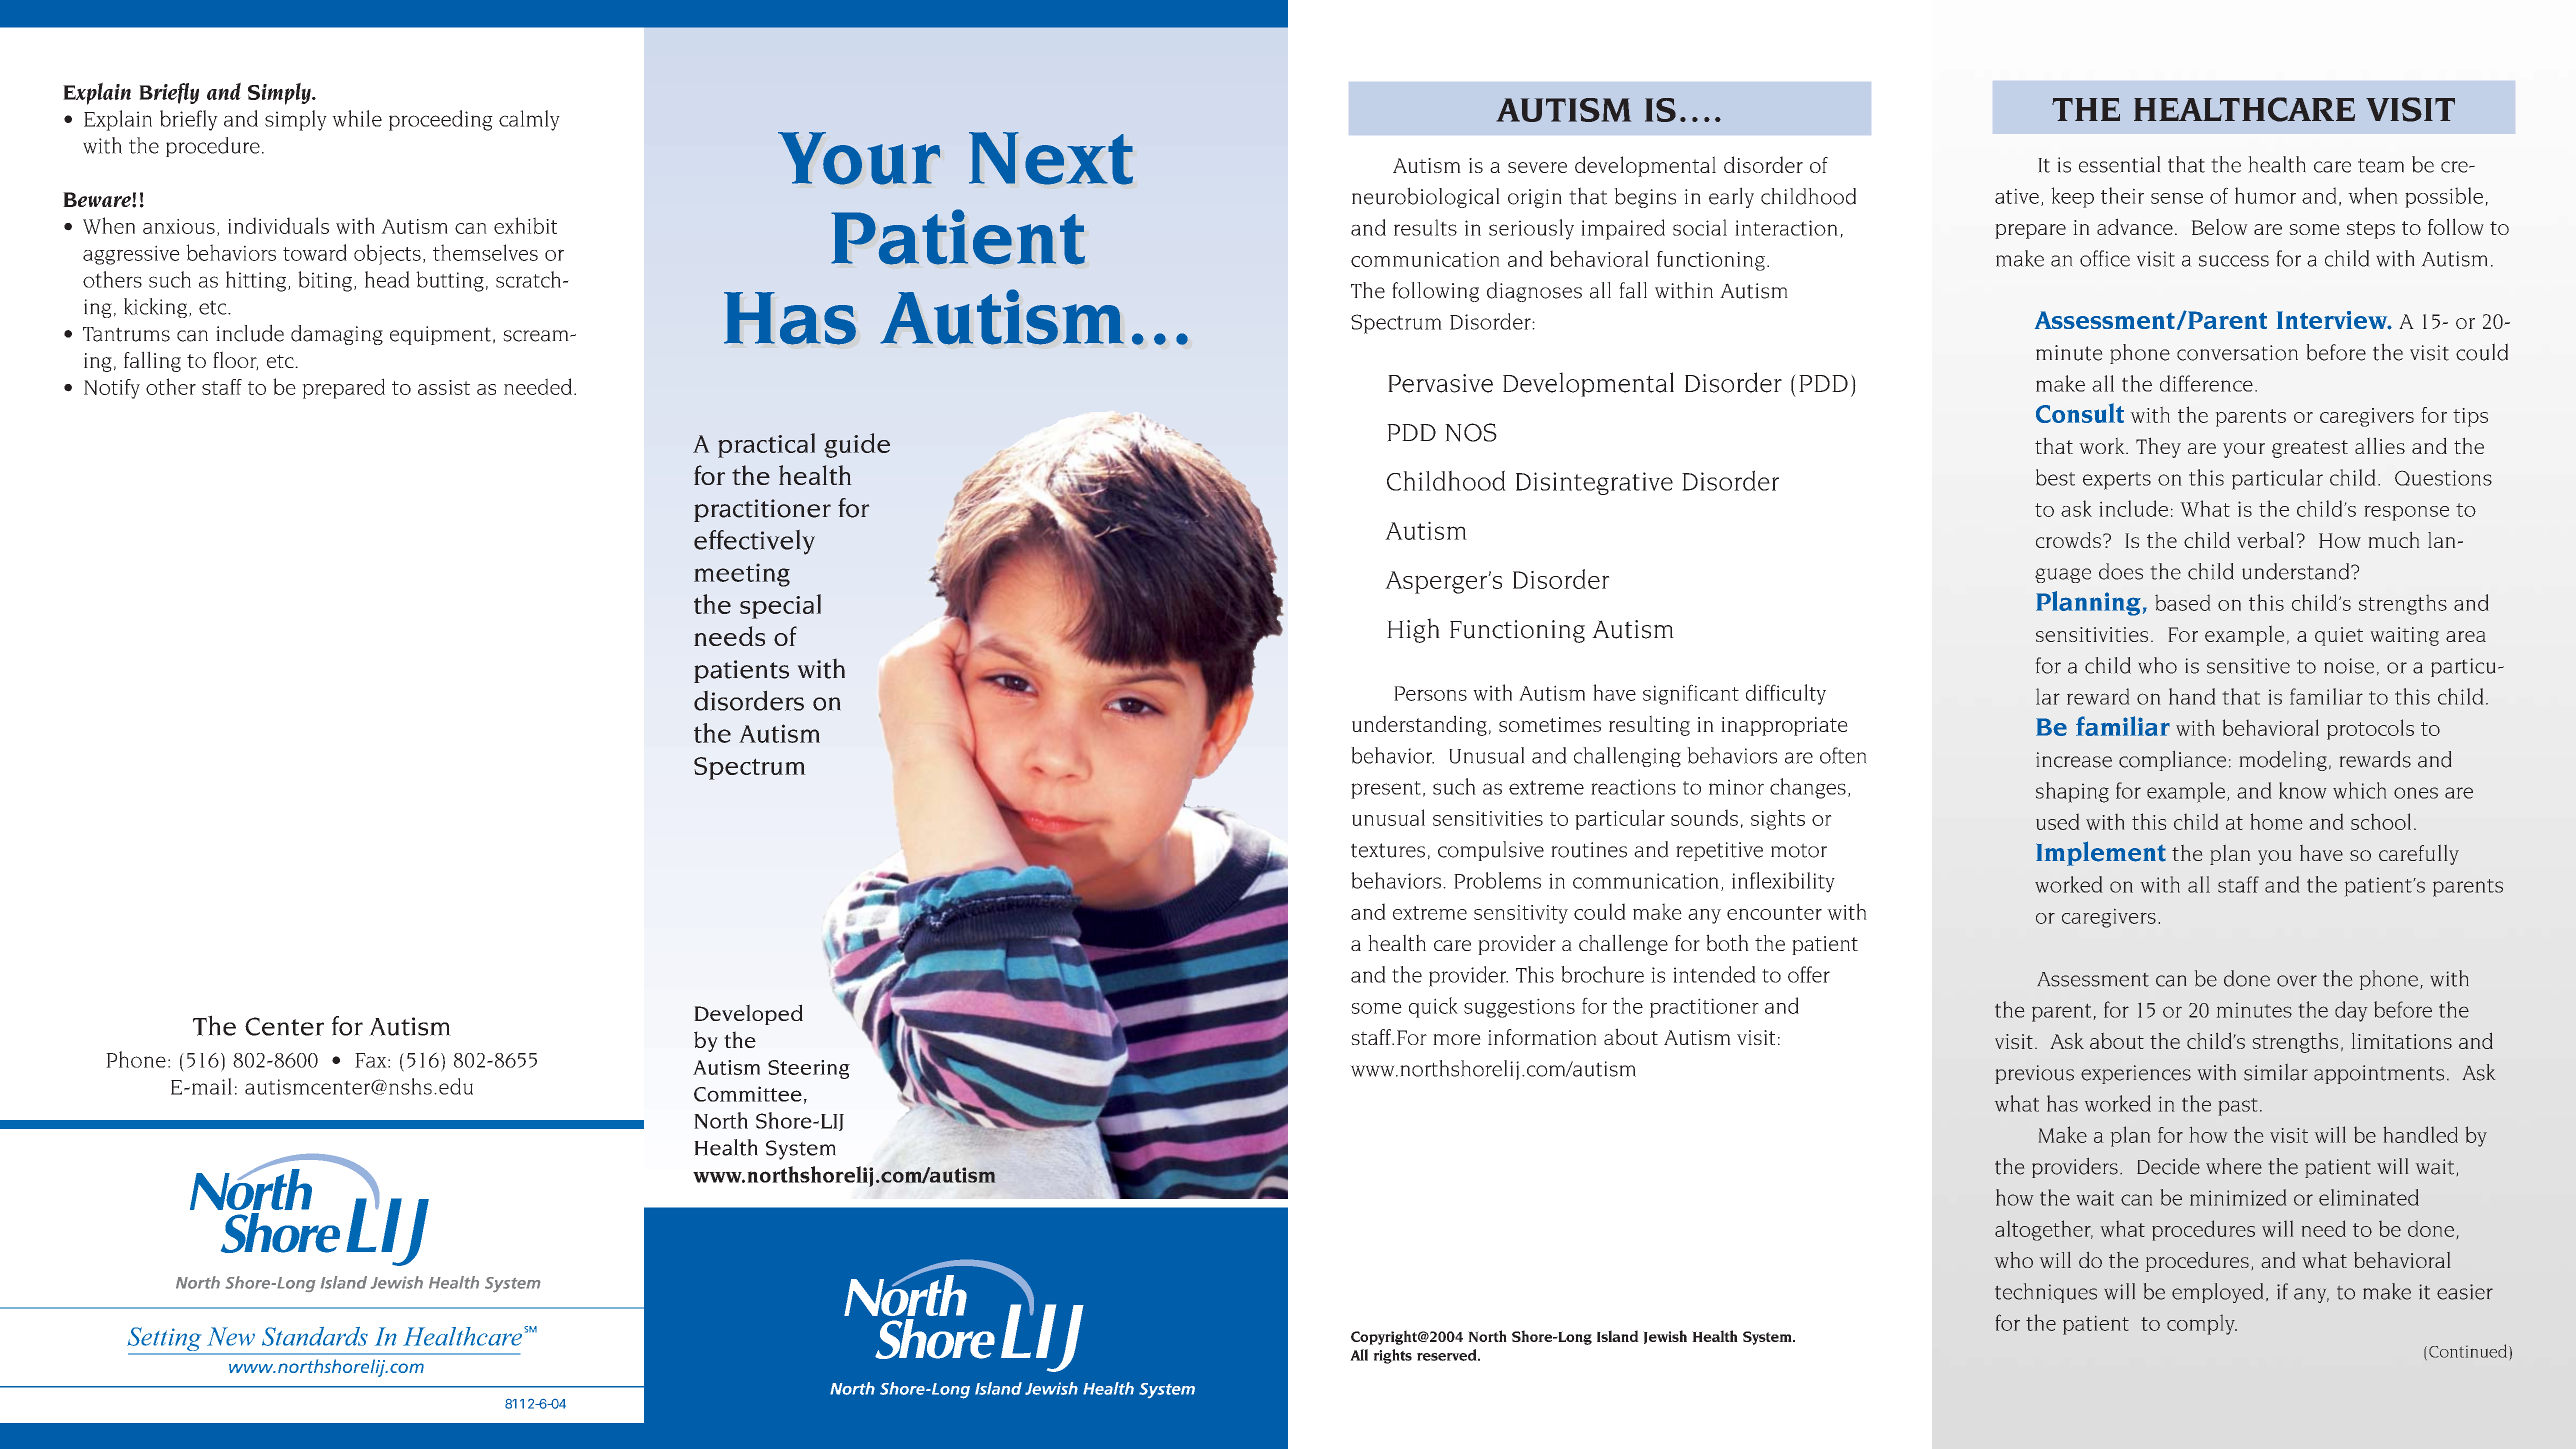 The height and width of the document is (1449, 2576). I want to click on comply, so click(2202, 1325).
